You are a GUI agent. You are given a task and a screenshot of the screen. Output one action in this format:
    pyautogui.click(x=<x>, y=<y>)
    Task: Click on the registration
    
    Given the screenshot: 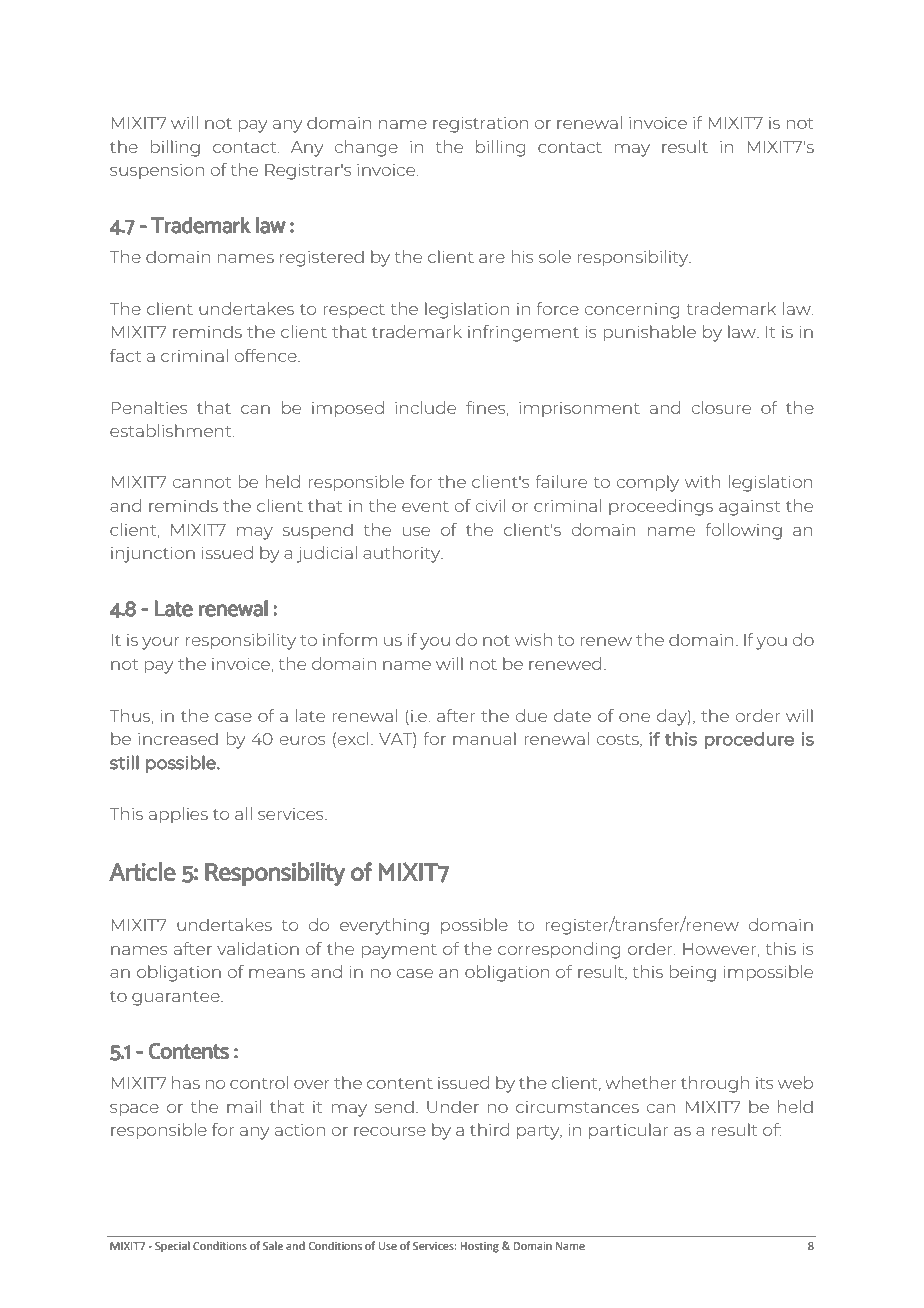 What is the action you would take?
    pyautogui.click(x=481, y=125)
